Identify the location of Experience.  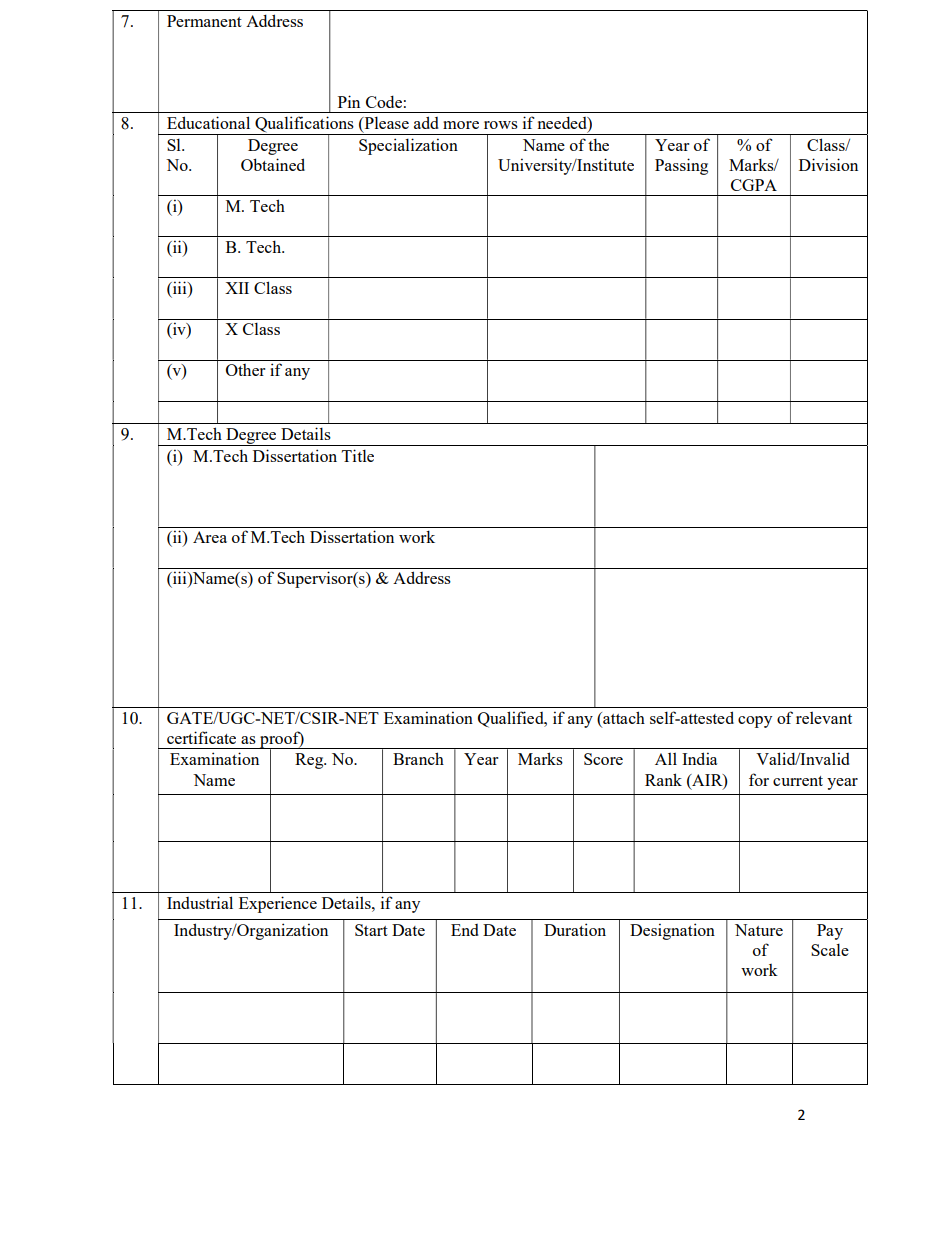
(278, 904).
